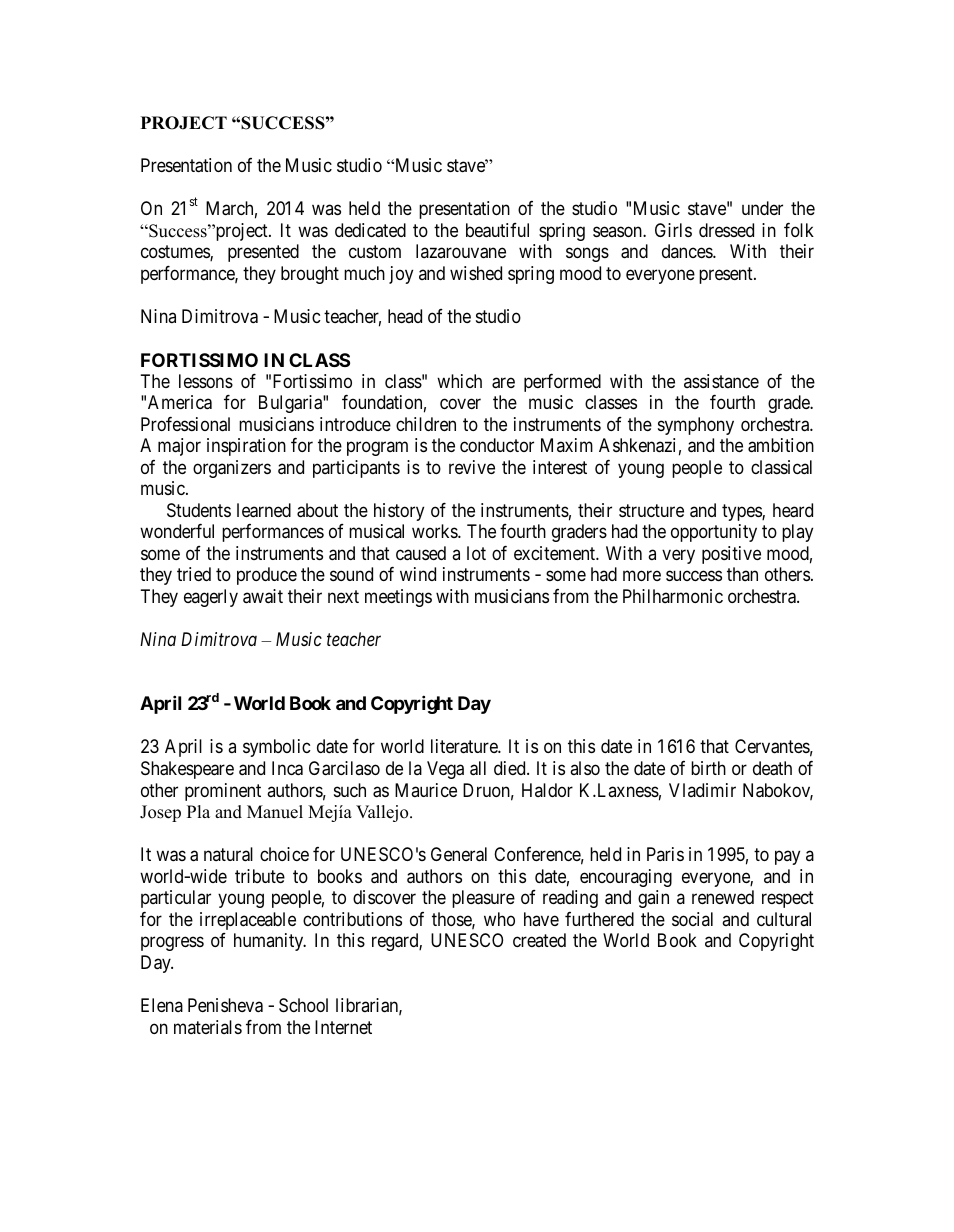 Image resolution: width=954 pixels, height=1232 pixels. Describe the element at coordinates (497, 230) in the image. I see `beautiful` at that location.
